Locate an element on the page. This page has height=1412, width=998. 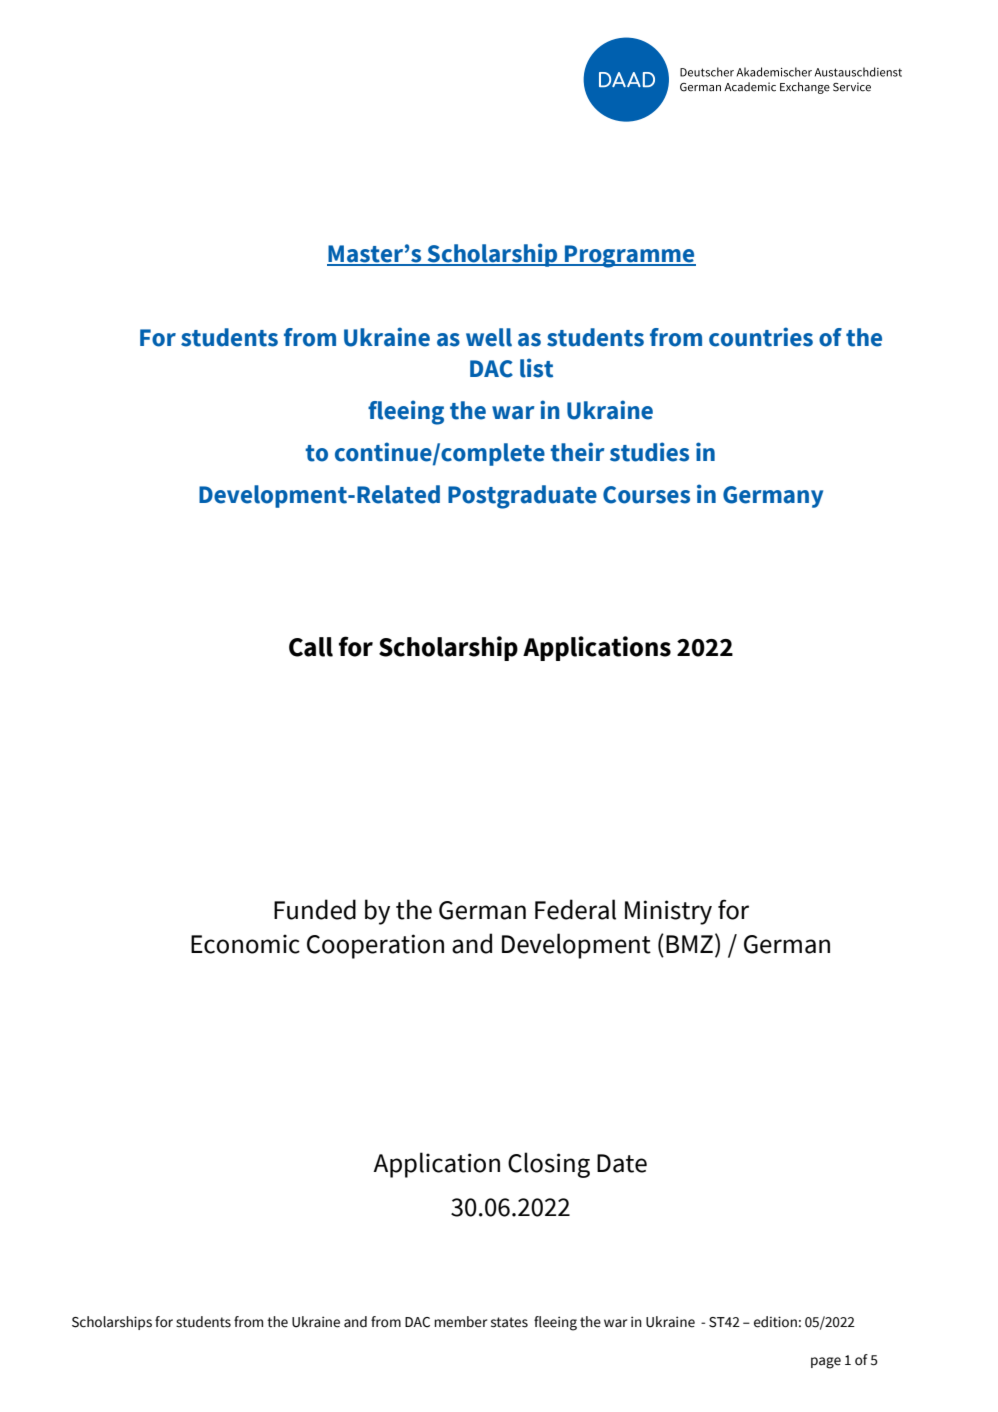
list is located at coordinates (536, 368).
